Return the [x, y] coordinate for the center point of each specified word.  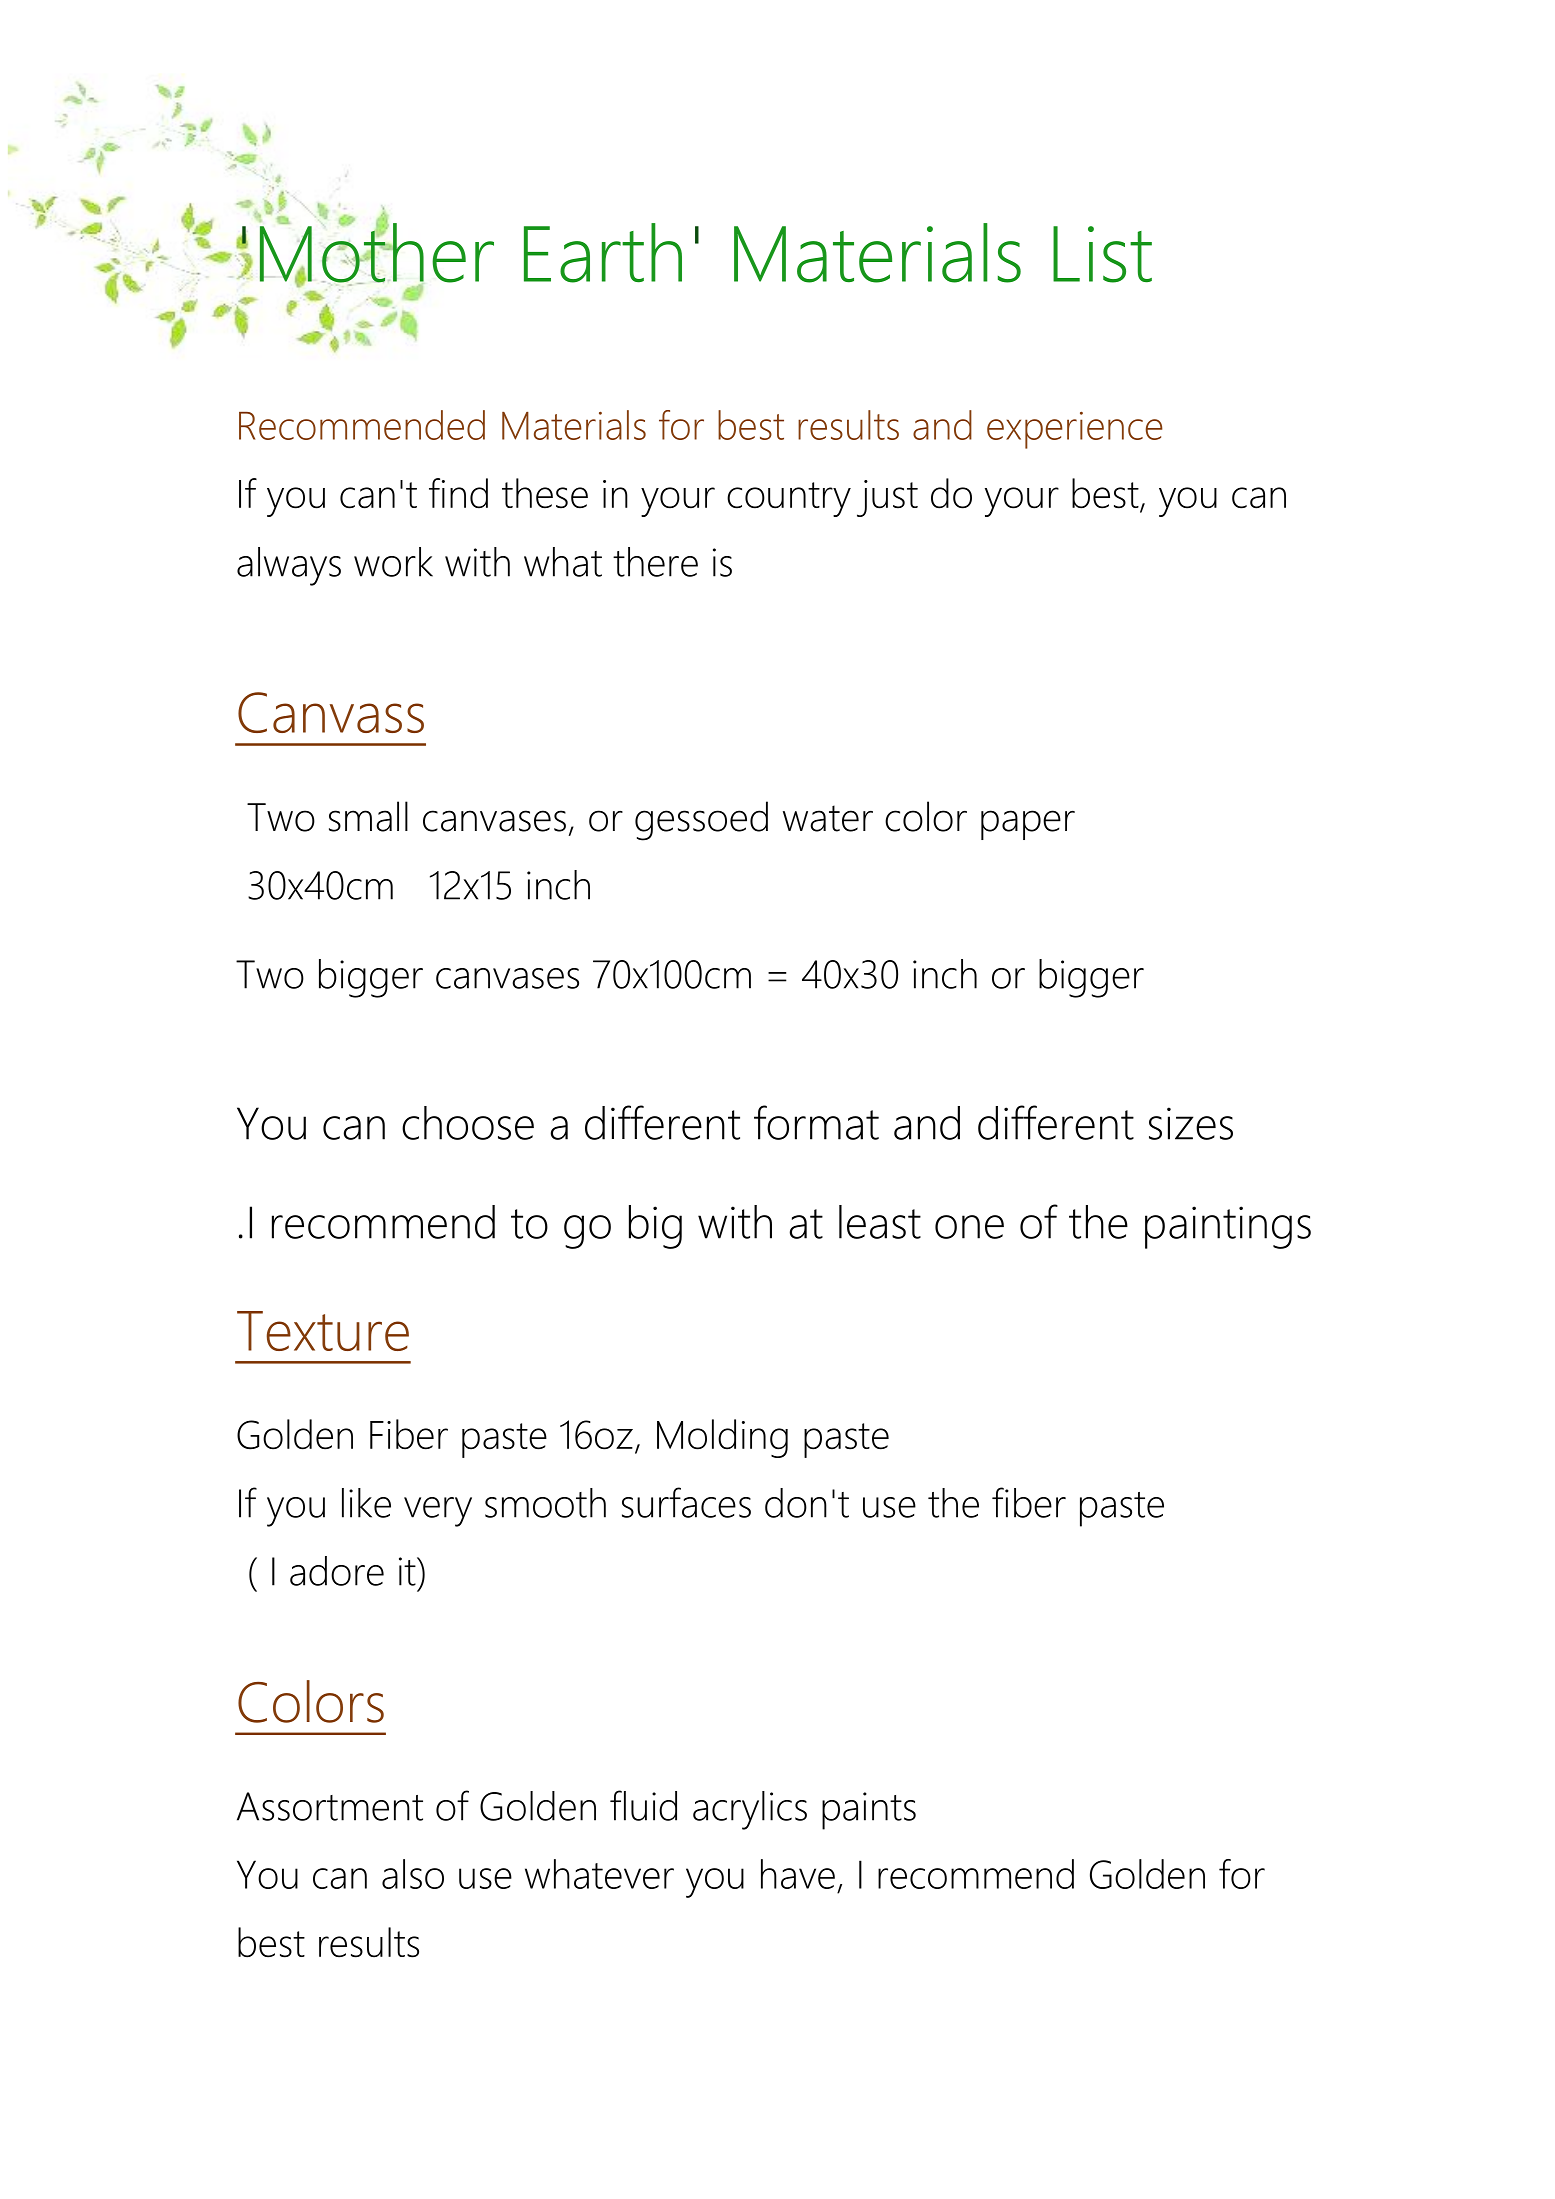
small [368, 816]
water [828, 818]
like [366, 1503]
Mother [376, 253]
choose [468, 1123]
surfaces [686, 1502]
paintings [1228, 1227]
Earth [603, 253]
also [413, 1874]
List [1102, 254]
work [393, 562]
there [655, 562]
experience [1075, 430]
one [969, 1227]
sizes [1191, 1123]
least [880, 1222]
